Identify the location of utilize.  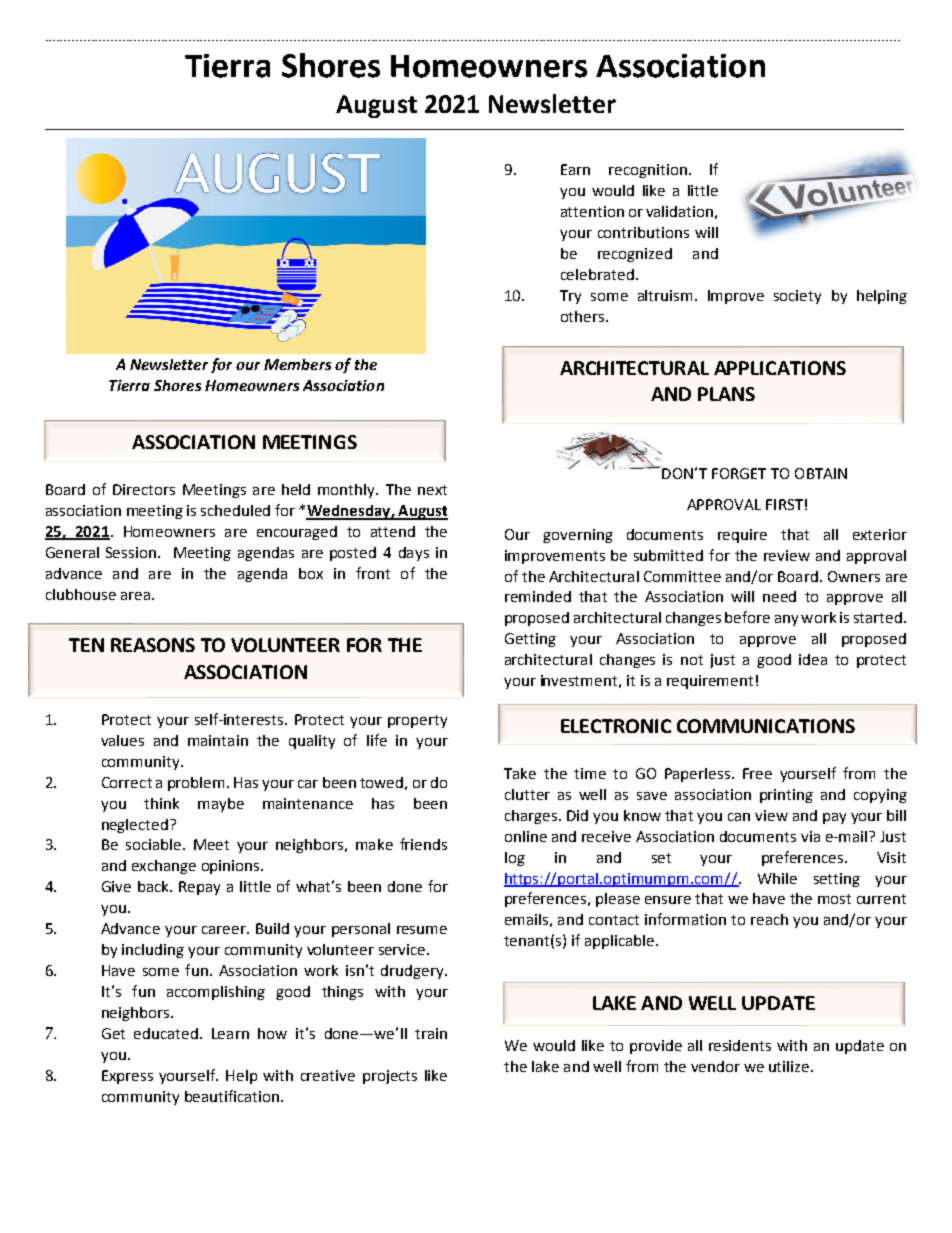
(790, 1066).
